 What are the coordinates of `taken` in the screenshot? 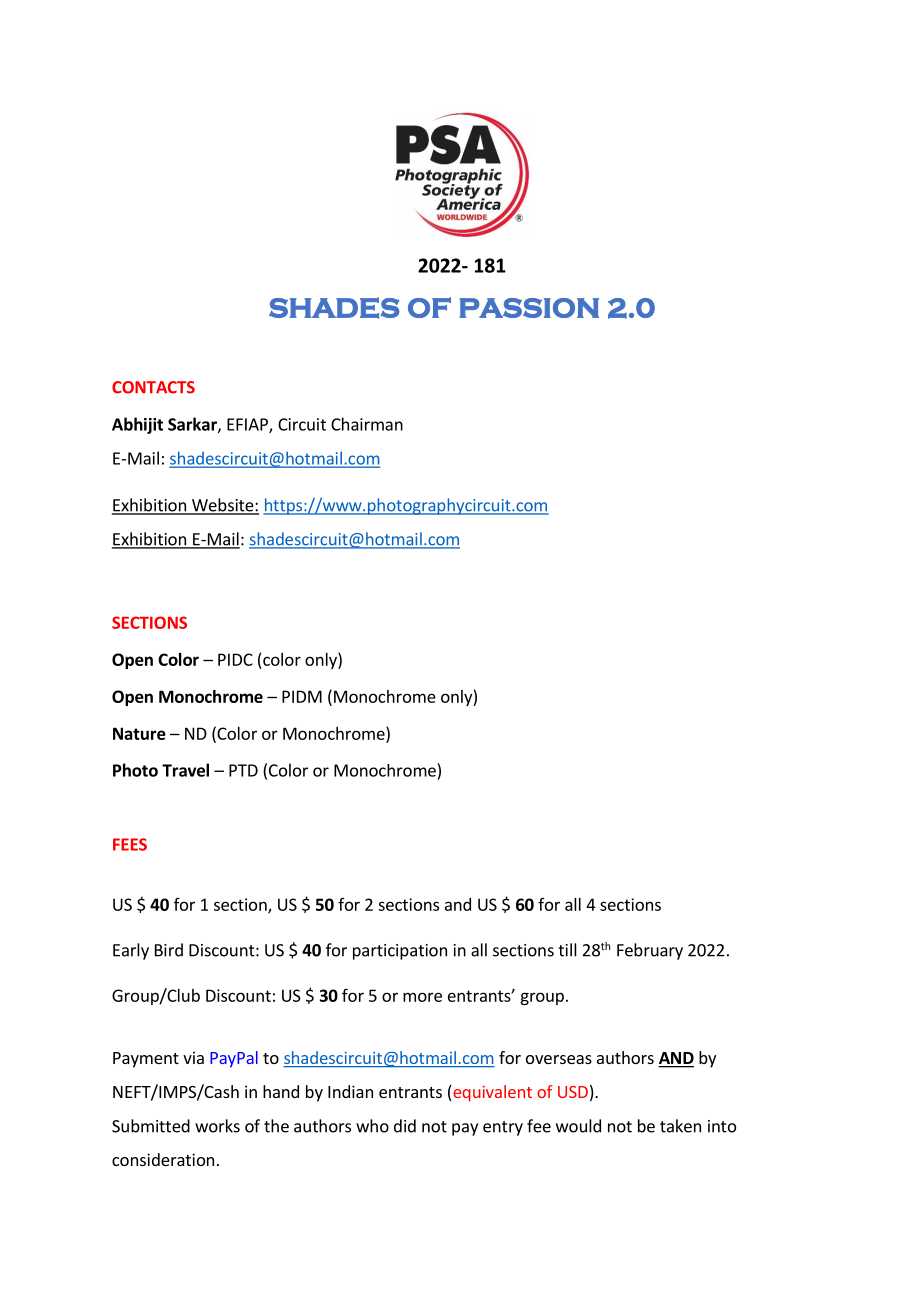 It's located at (680, 1126).
